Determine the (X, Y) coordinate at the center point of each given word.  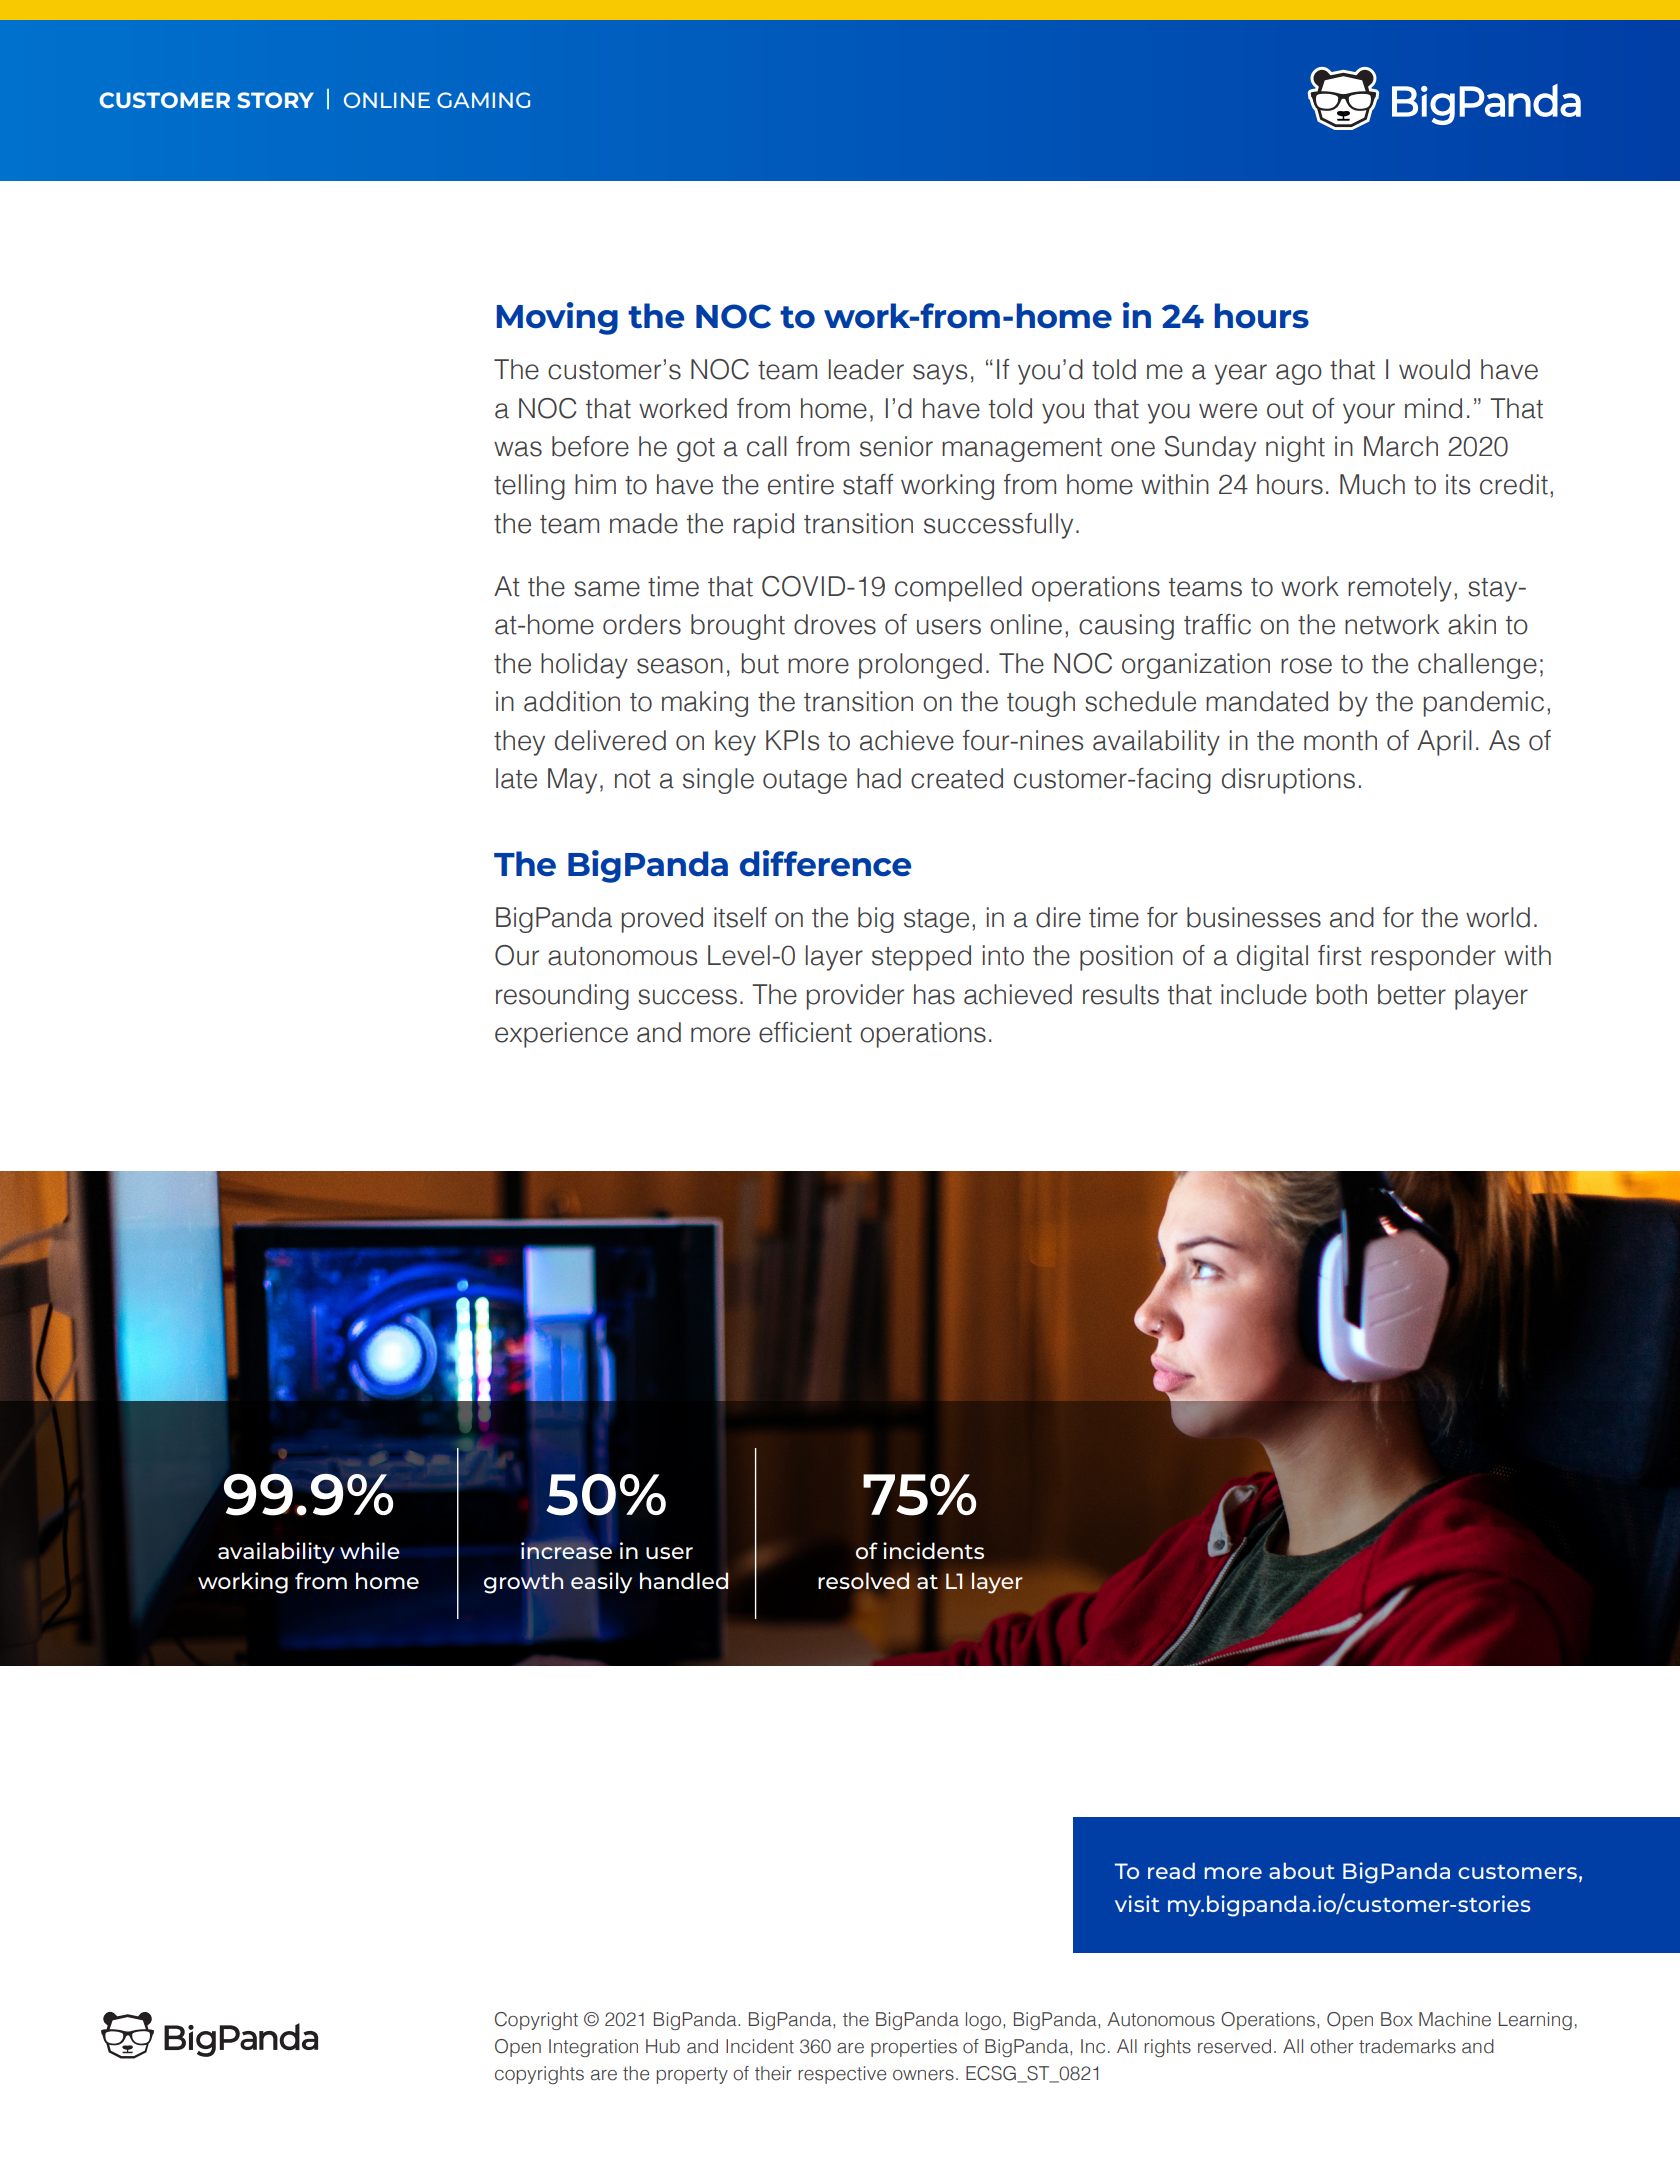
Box (1397, 2019)
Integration (593, 2048)
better (1412, 994)
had (879, 778)
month (1340, 740)
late (516, 778)
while (370, 1550)
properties (914, 2048)
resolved (864, 1581)
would (1434, 369)
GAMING (483, 100)
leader (866, 369)
